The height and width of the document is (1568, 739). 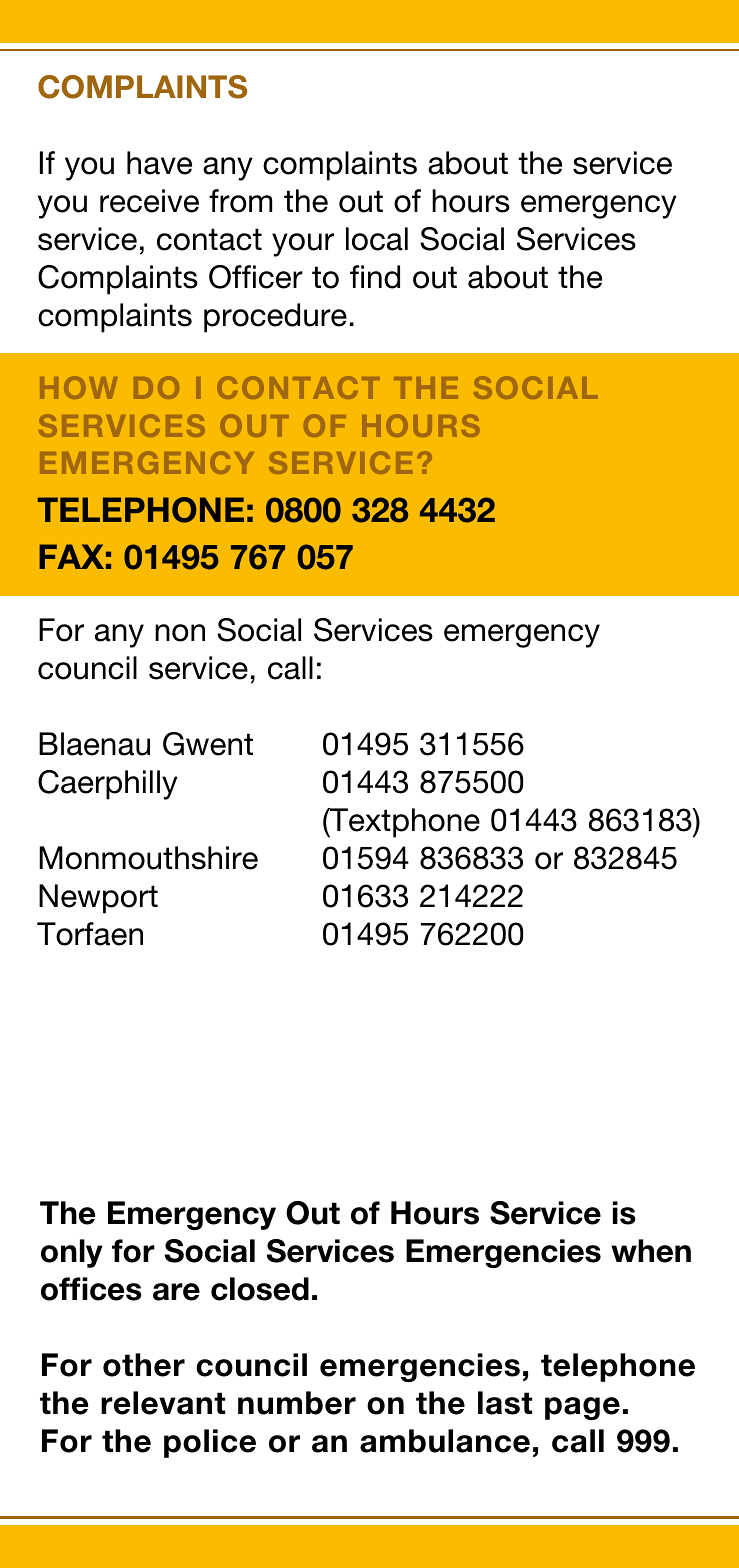 I want to click on find, so click(x=375, y=277).
